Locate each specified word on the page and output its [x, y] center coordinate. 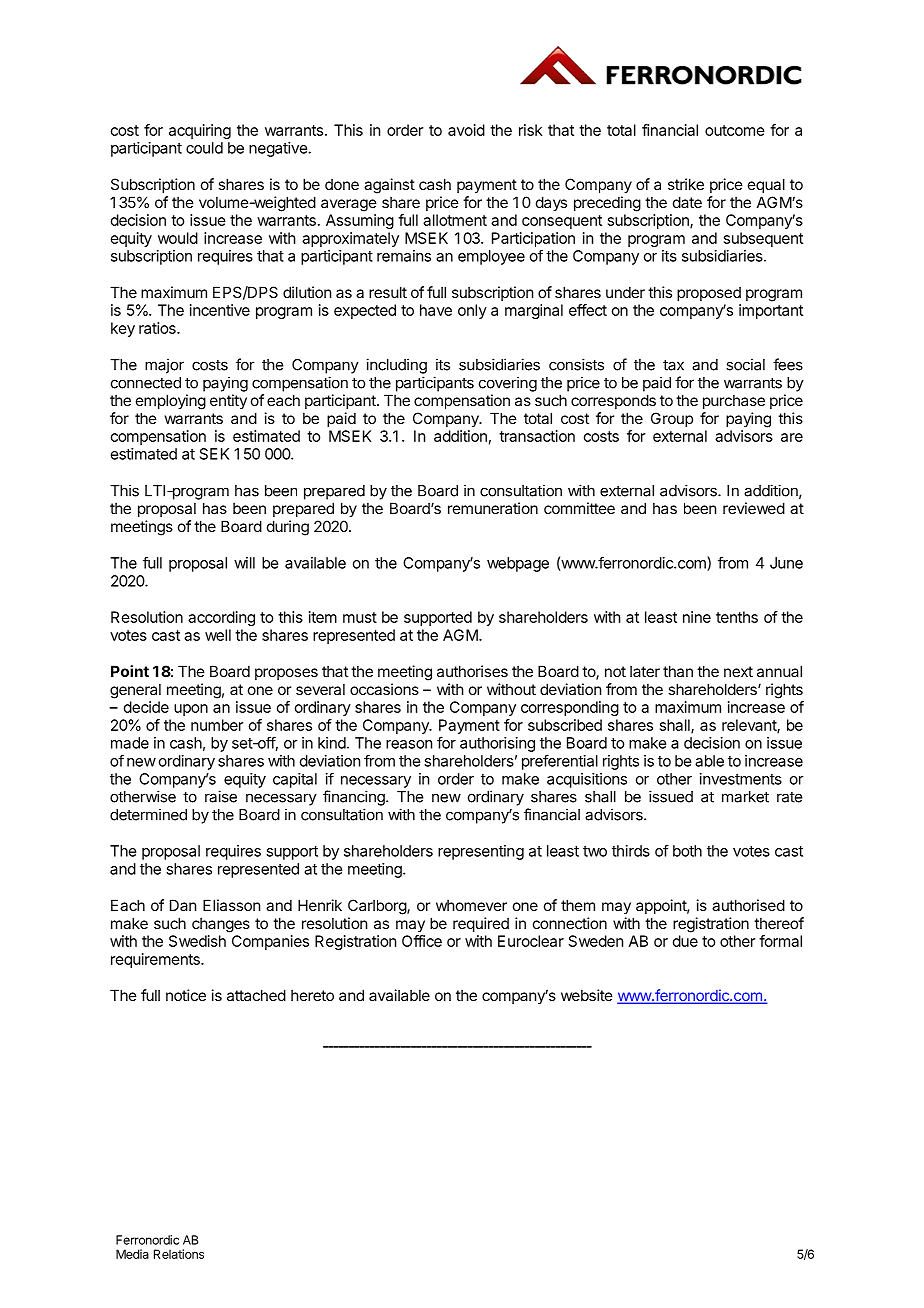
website [587, 995]
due [685, 941]
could [204, 148]
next [738, 671]
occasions [384, 689]
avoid [466, 130]
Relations [179, 1254]
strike [686, 184]
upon [191, 710]
